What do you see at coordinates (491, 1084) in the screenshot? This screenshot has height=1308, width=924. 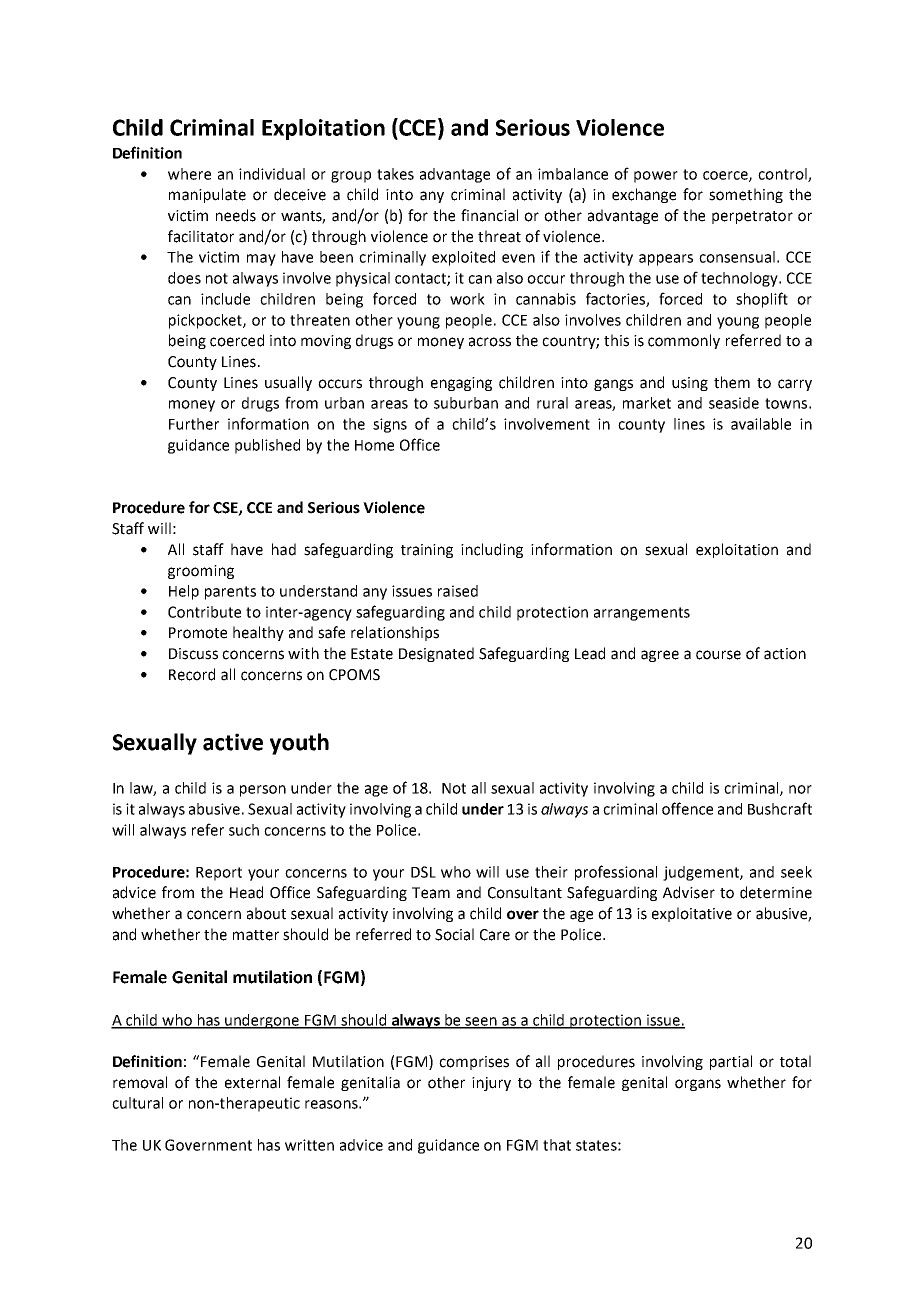 I see `injury` at bounding box center [491, 1084].
